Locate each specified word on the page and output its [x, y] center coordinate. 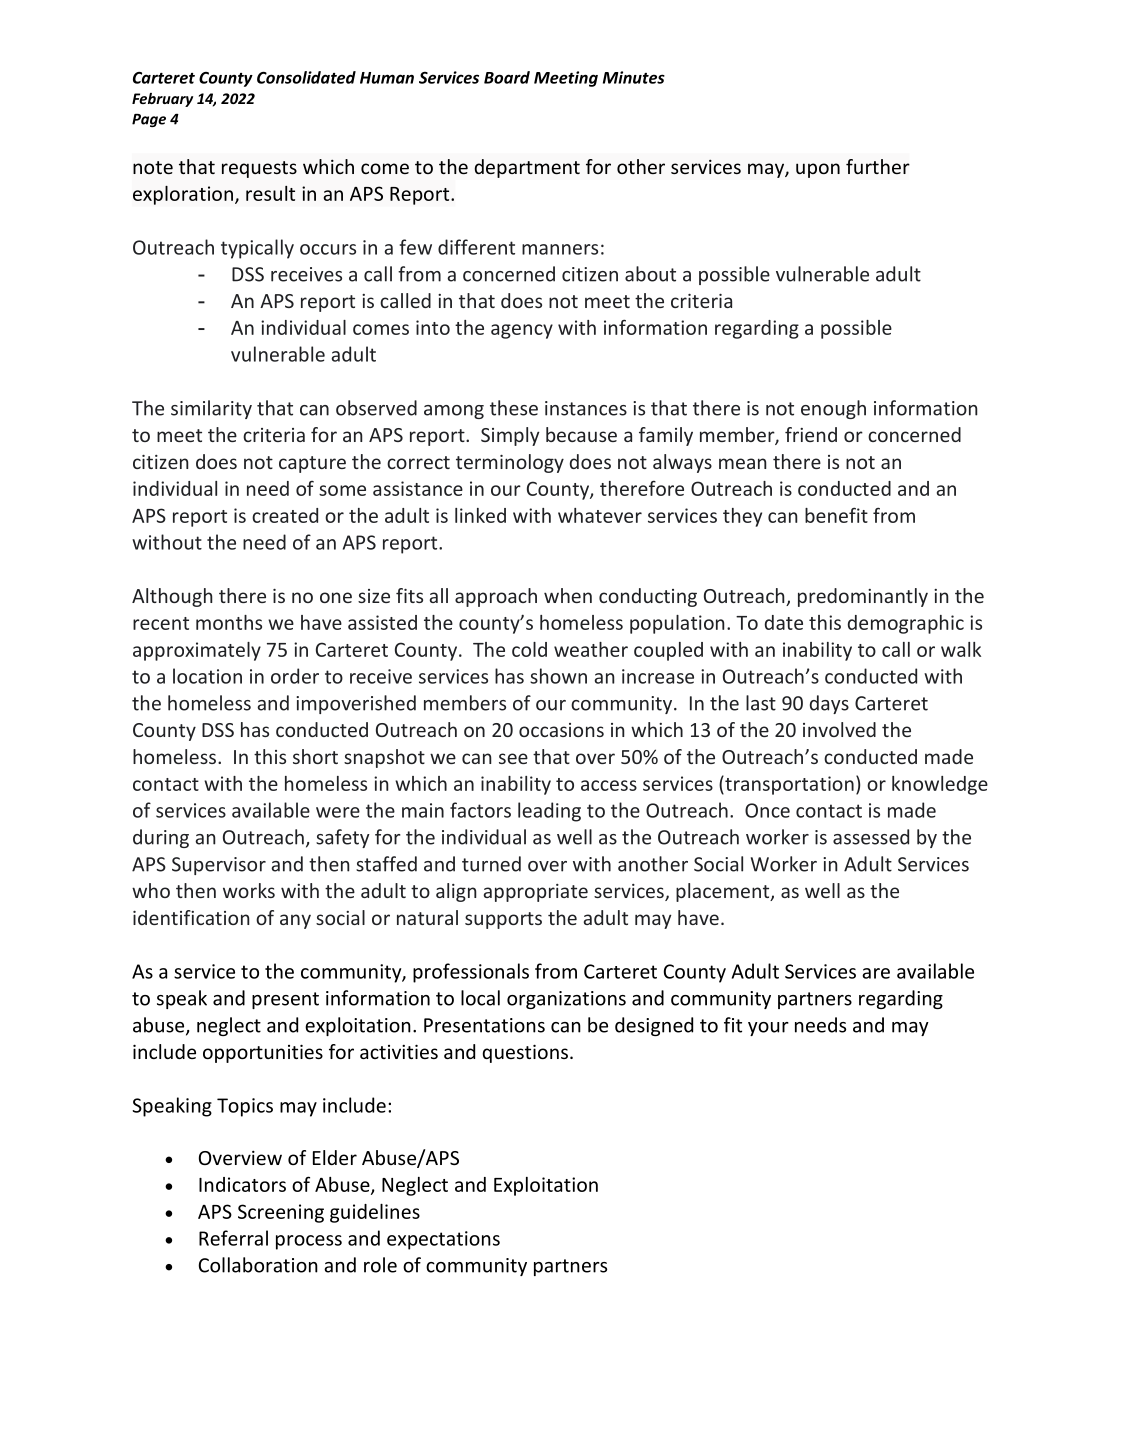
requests [259, 169]
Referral [233, 1238]
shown [558, 676]
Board [507, 77]
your [768, 1029]
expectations [443, 1240]
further [878, 166]
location [207, 676]
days [829, 704]
